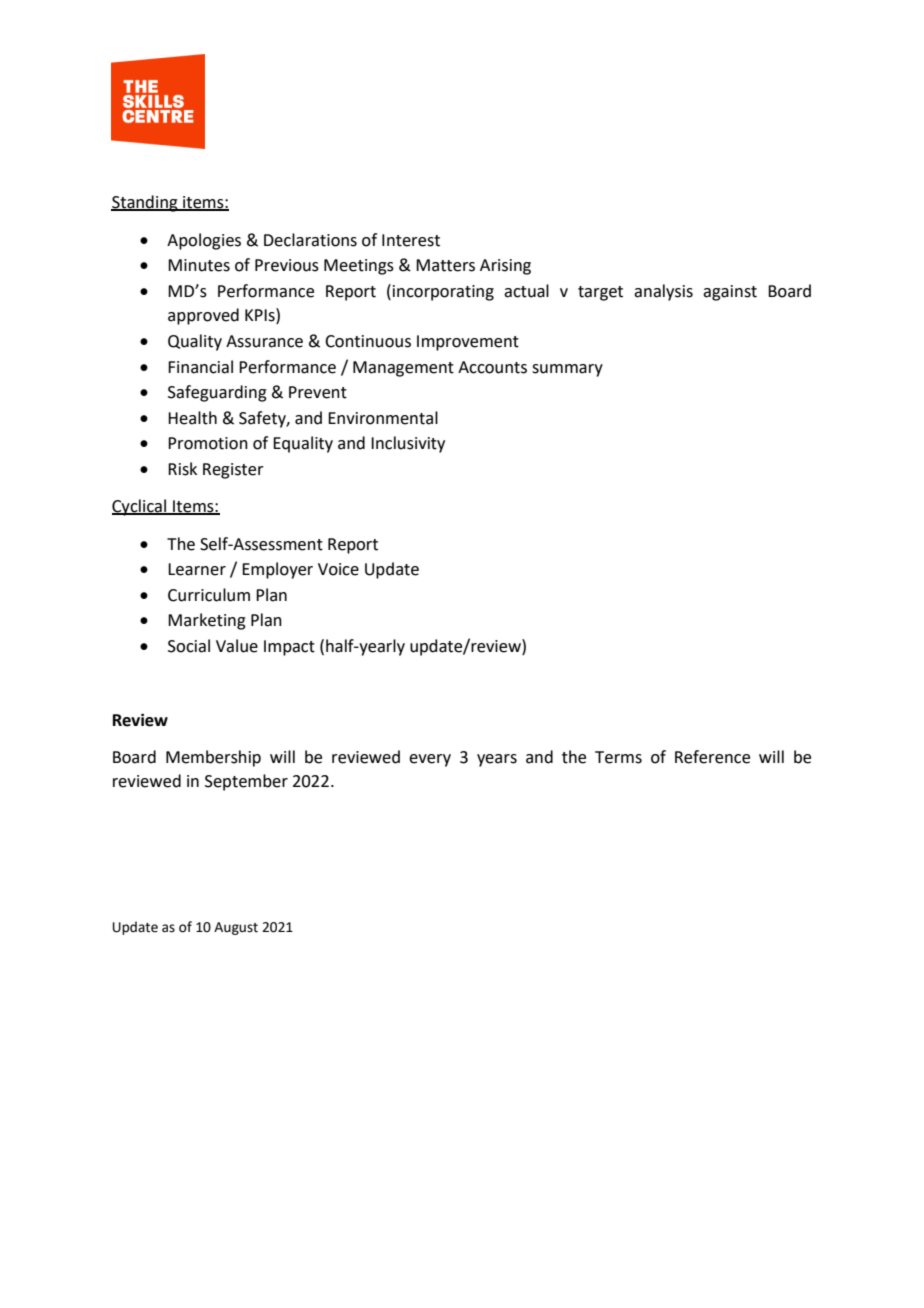 The height and width of the screenshot is (1308, 924). Describe the element at coordinates (712, 757) in the screenshot. I see `Reference` at that location.
